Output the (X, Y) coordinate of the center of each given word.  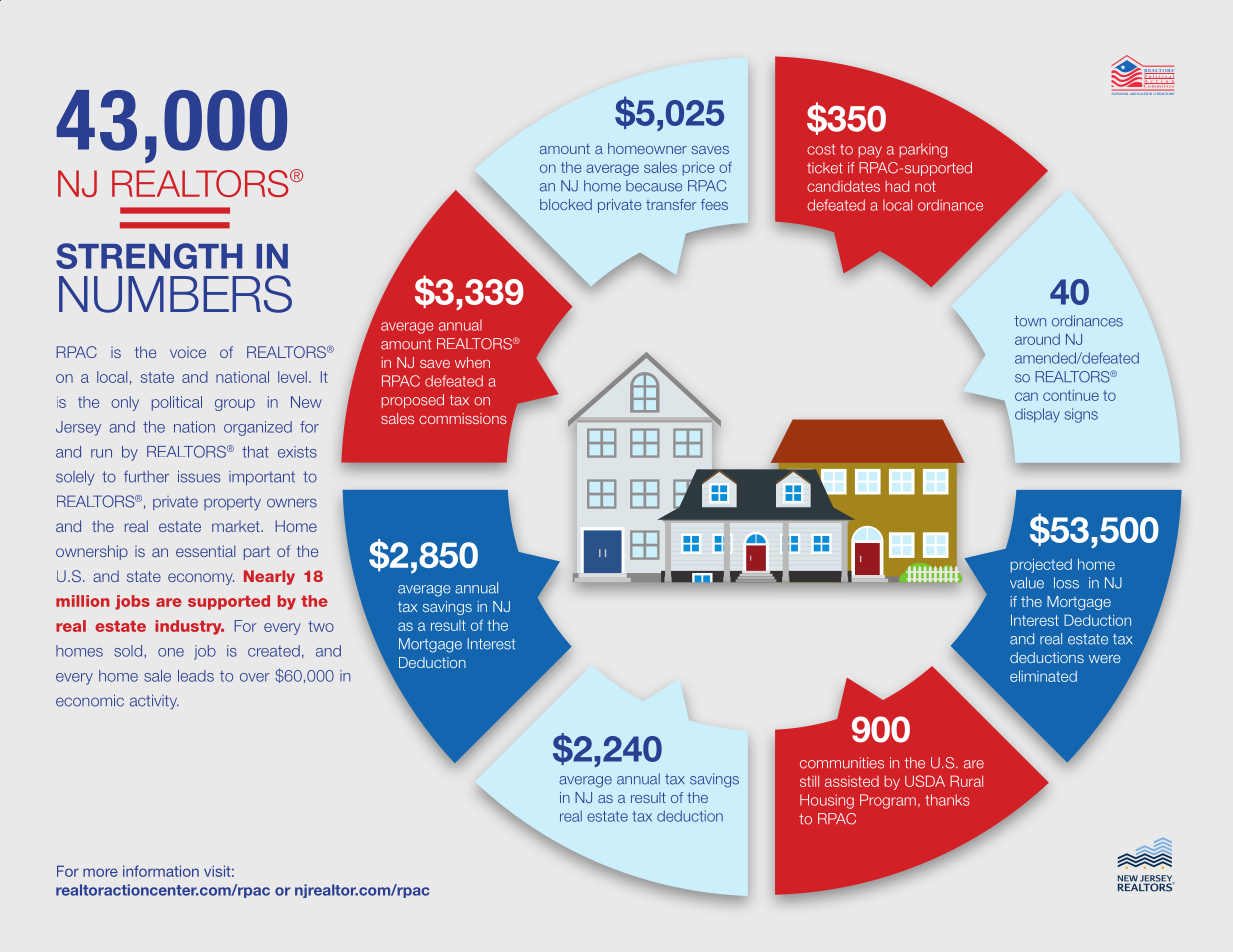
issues (199, 476)
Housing (827, 801)
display (1037, 415)
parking (923, 150)
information (161, 871)
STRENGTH (149, 256)
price (699, 169)
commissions (463, 418)
